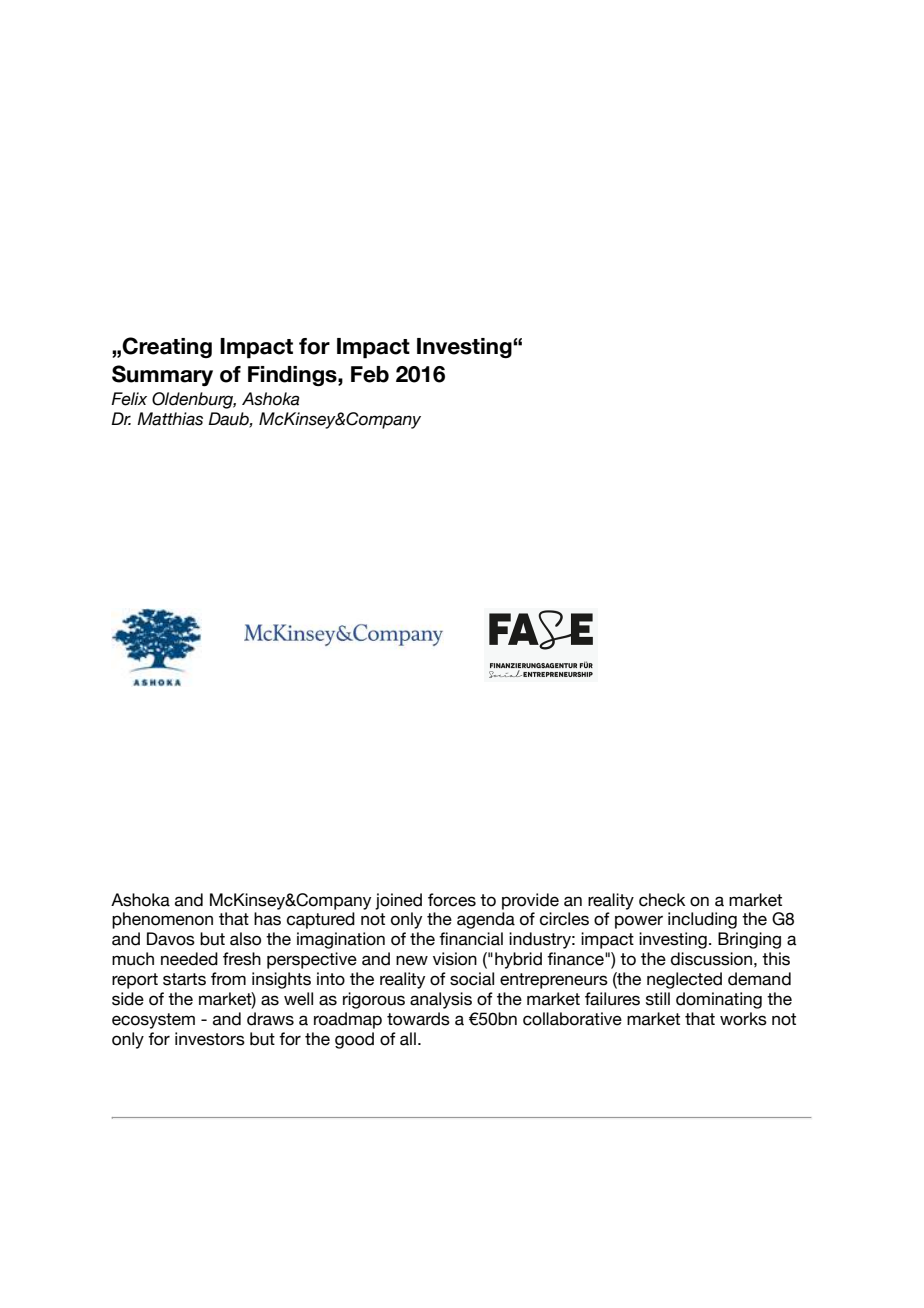  Describe the element at coordinates (194, 400) in the screenshot. I see `Oldenburg` at that location.
